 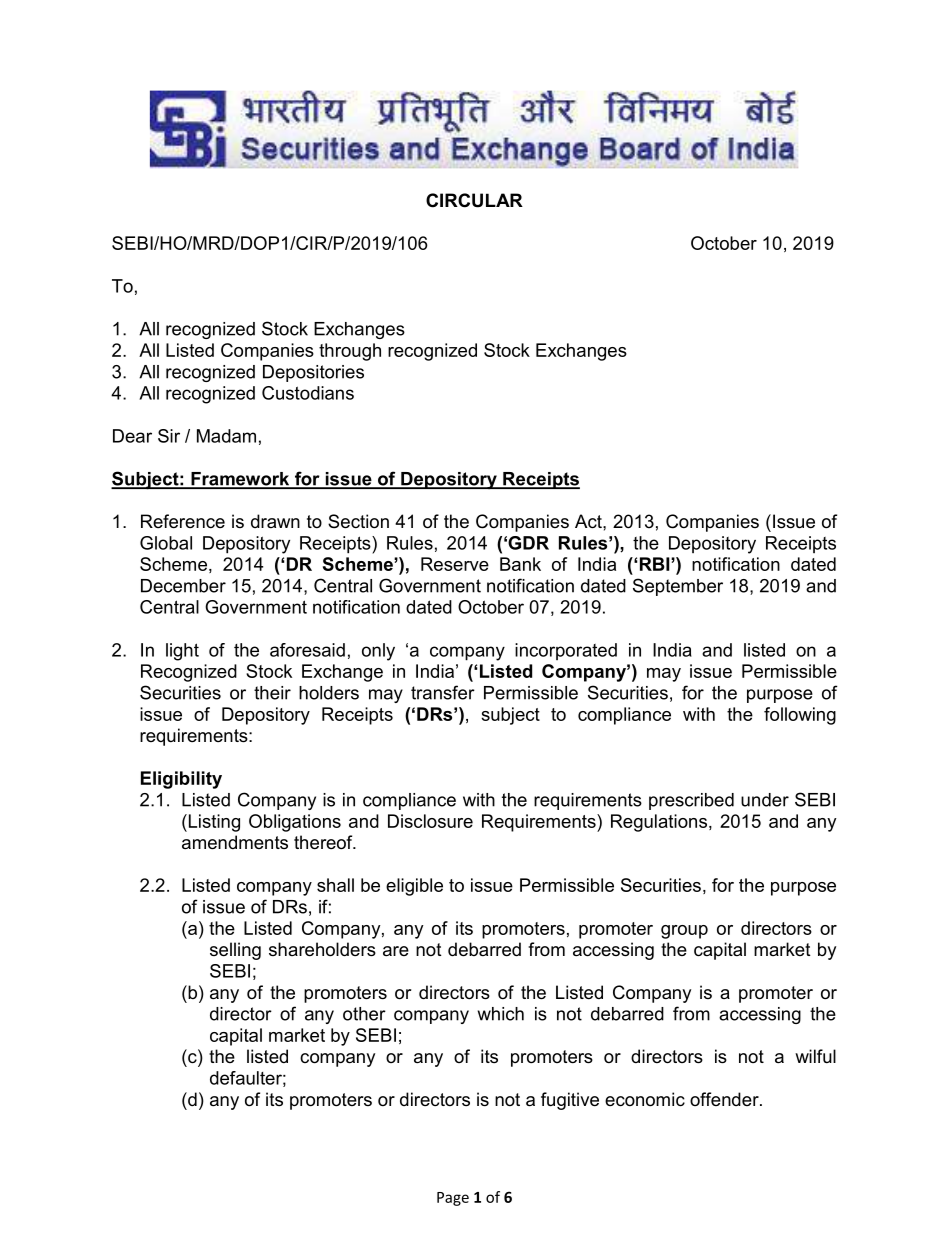 I want to click on their, so click(x=272, y=693).
